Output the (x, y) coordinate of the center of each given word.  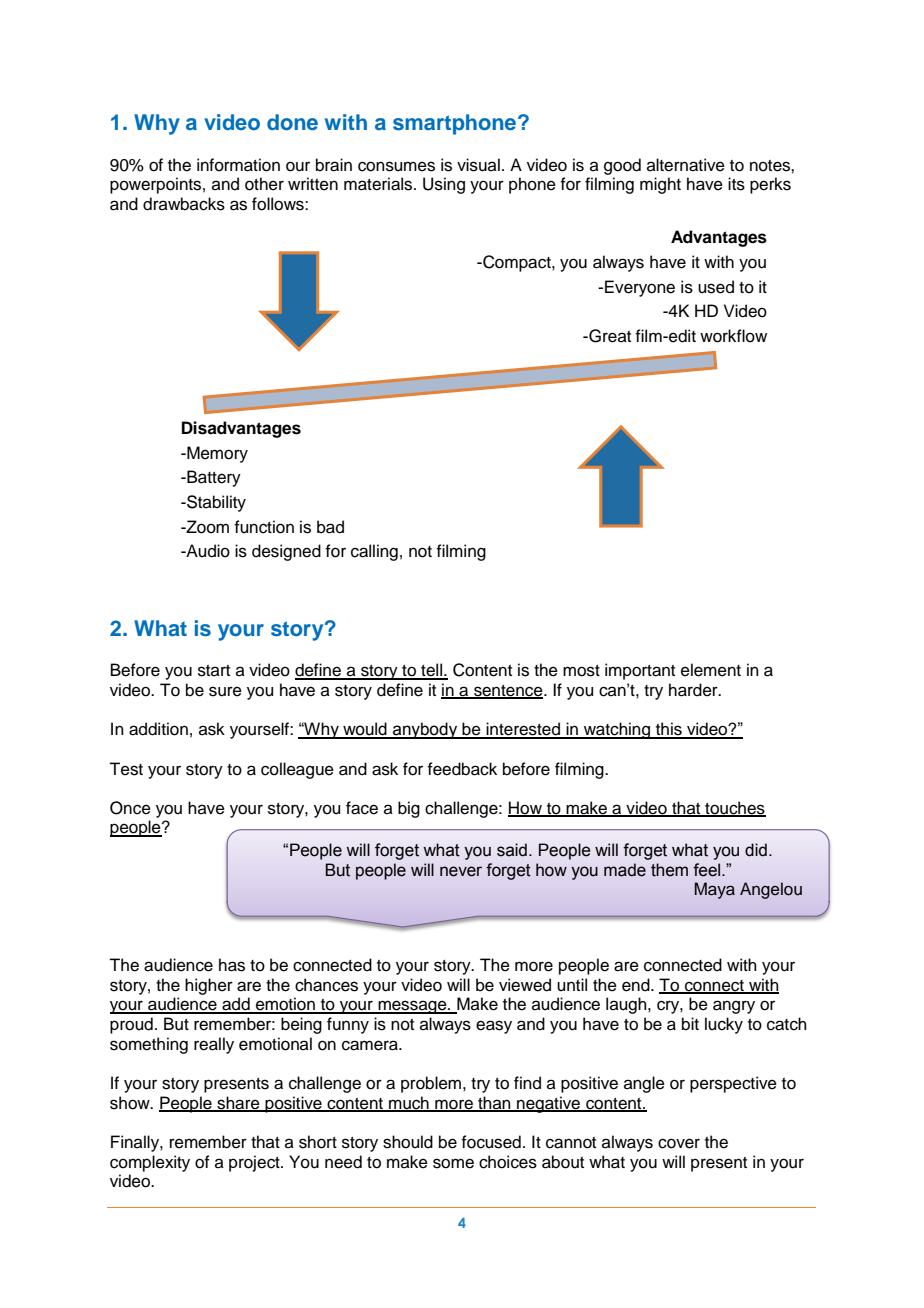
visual (478, 165)
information (238, 165)
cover (679, 1143)
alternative (686, 165)
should (408, 1142)
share (238, 1103)
